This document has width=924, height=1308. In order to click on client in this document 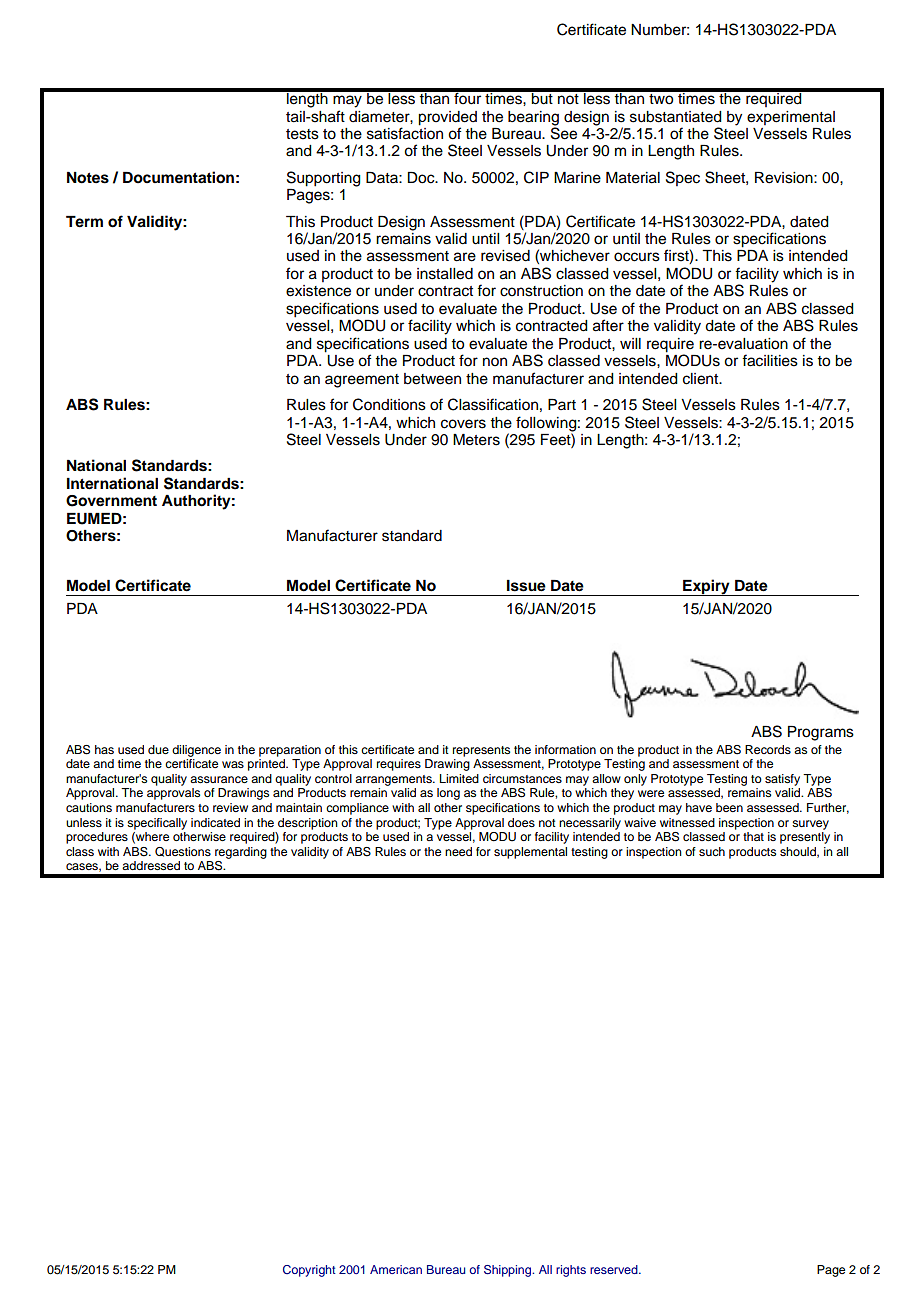, I will do `click(702, 379)`.
